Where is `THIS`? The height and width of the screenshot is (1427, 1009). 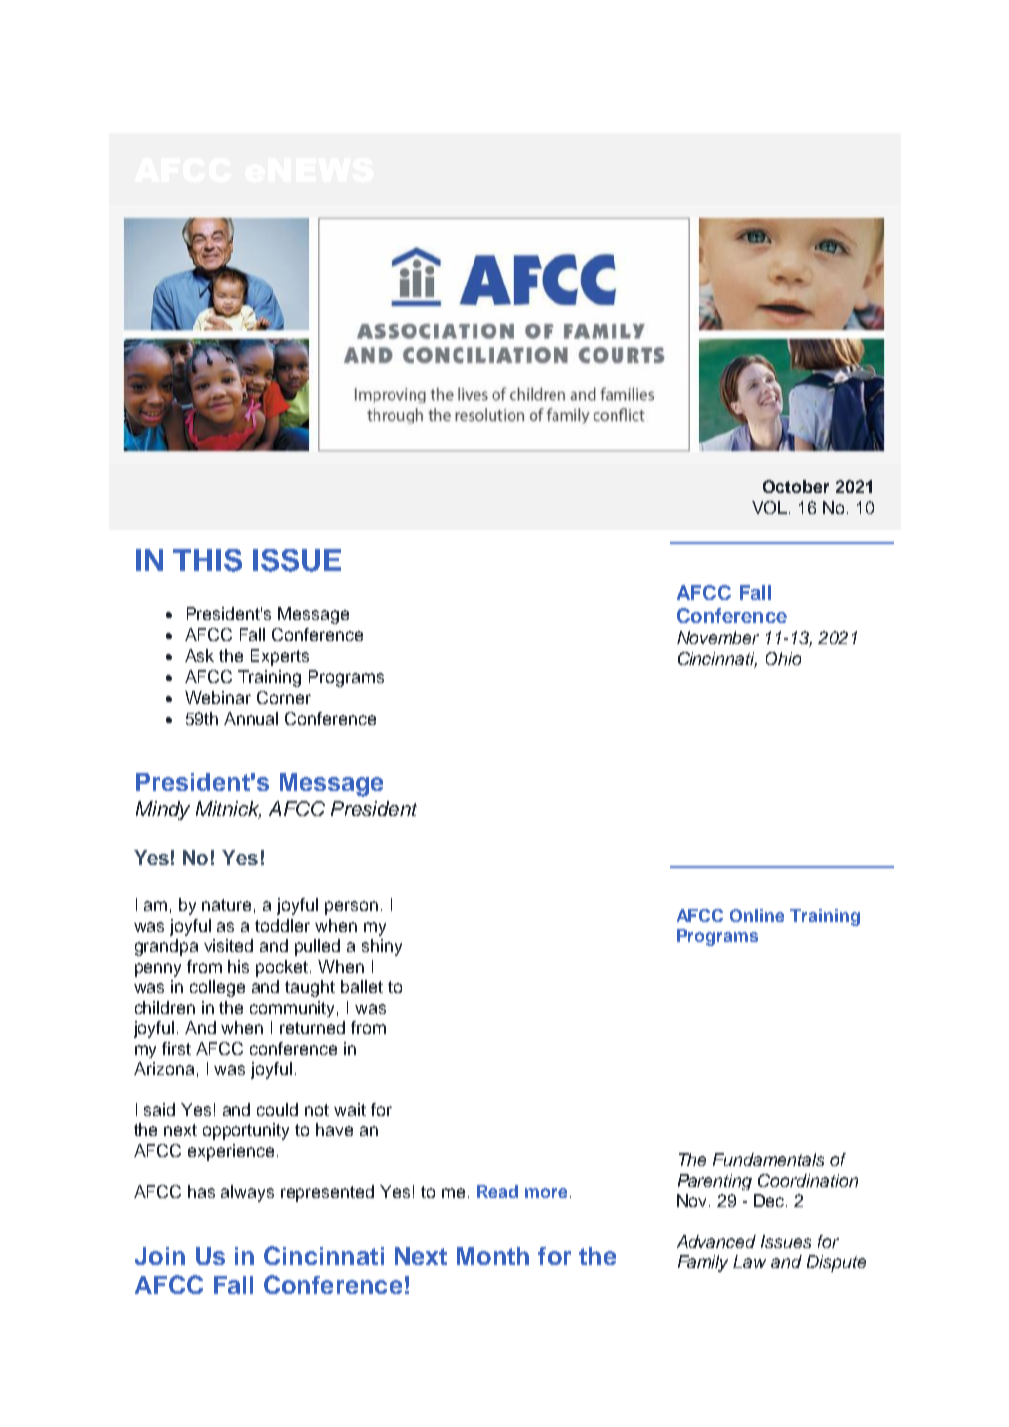 THIS is located at coordinates (207, 560).
